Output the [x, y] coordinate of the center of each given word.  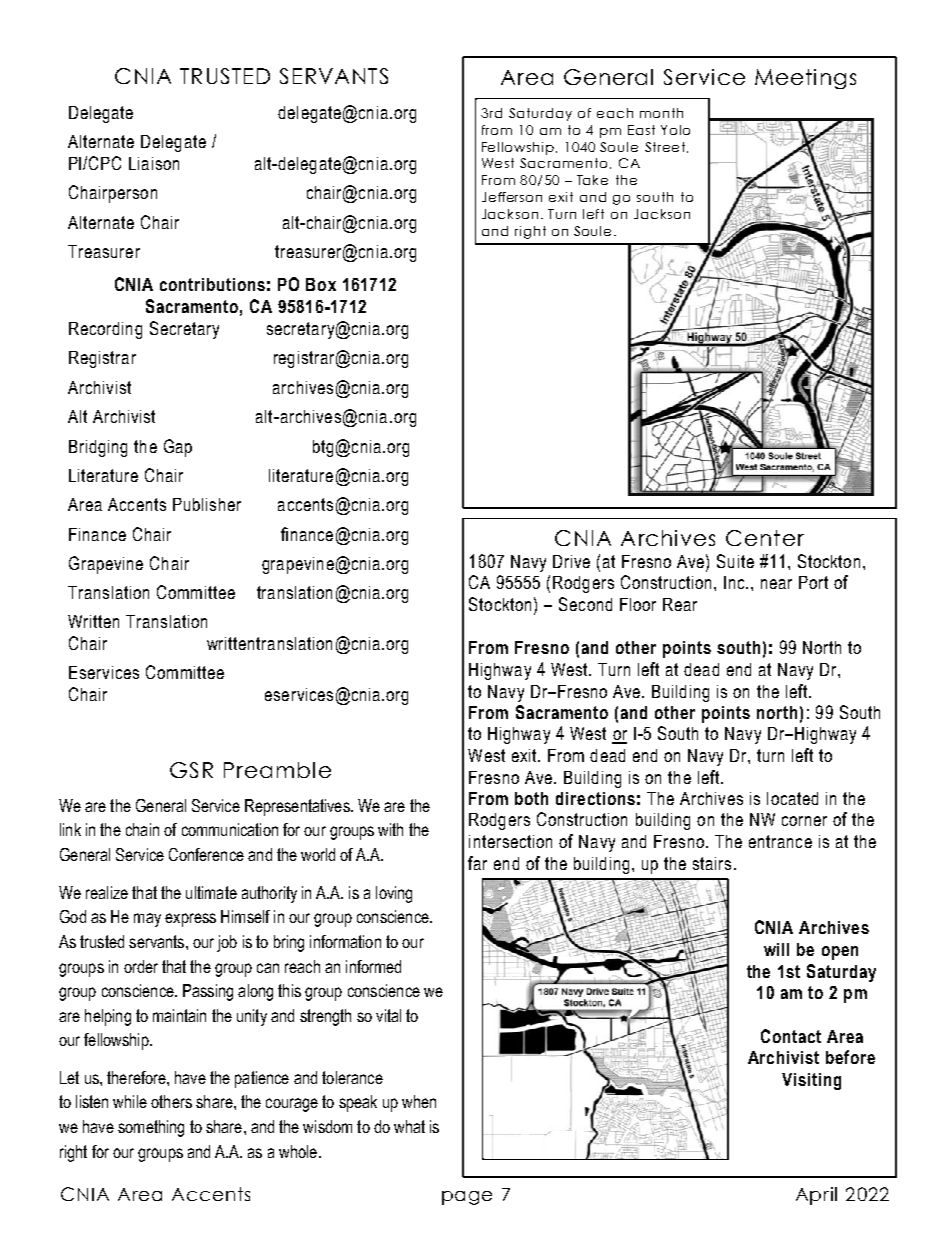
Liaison [154, 163]
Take [592, 180]
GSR [191, 770]
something [151, 1128]
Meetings [805, 79]
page [467, 1198]
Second [585, 604]
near [776, 584]
